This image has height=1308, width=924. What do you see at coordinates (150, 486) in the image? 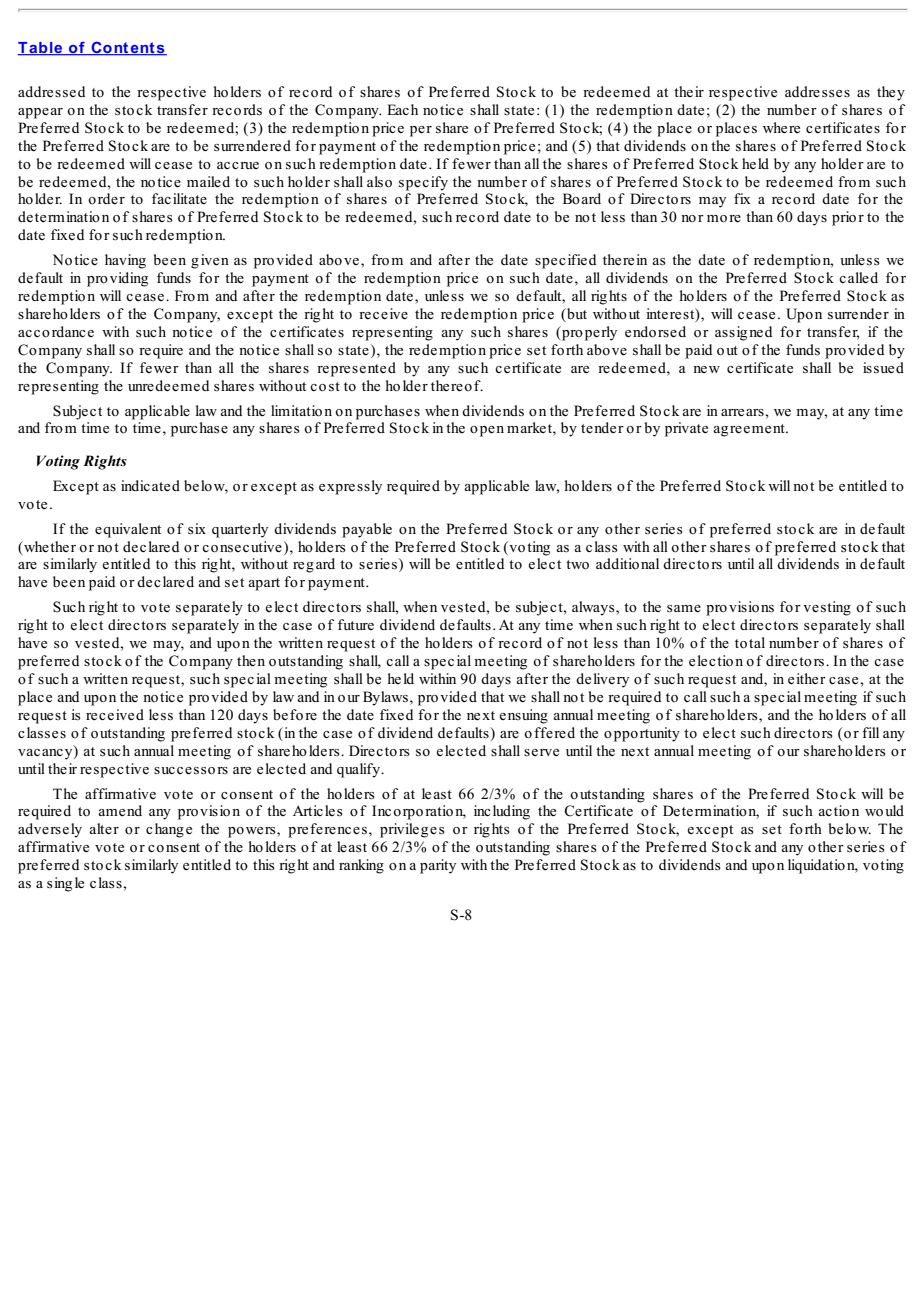
I see `indicated` at bounding box center [150, 486].
